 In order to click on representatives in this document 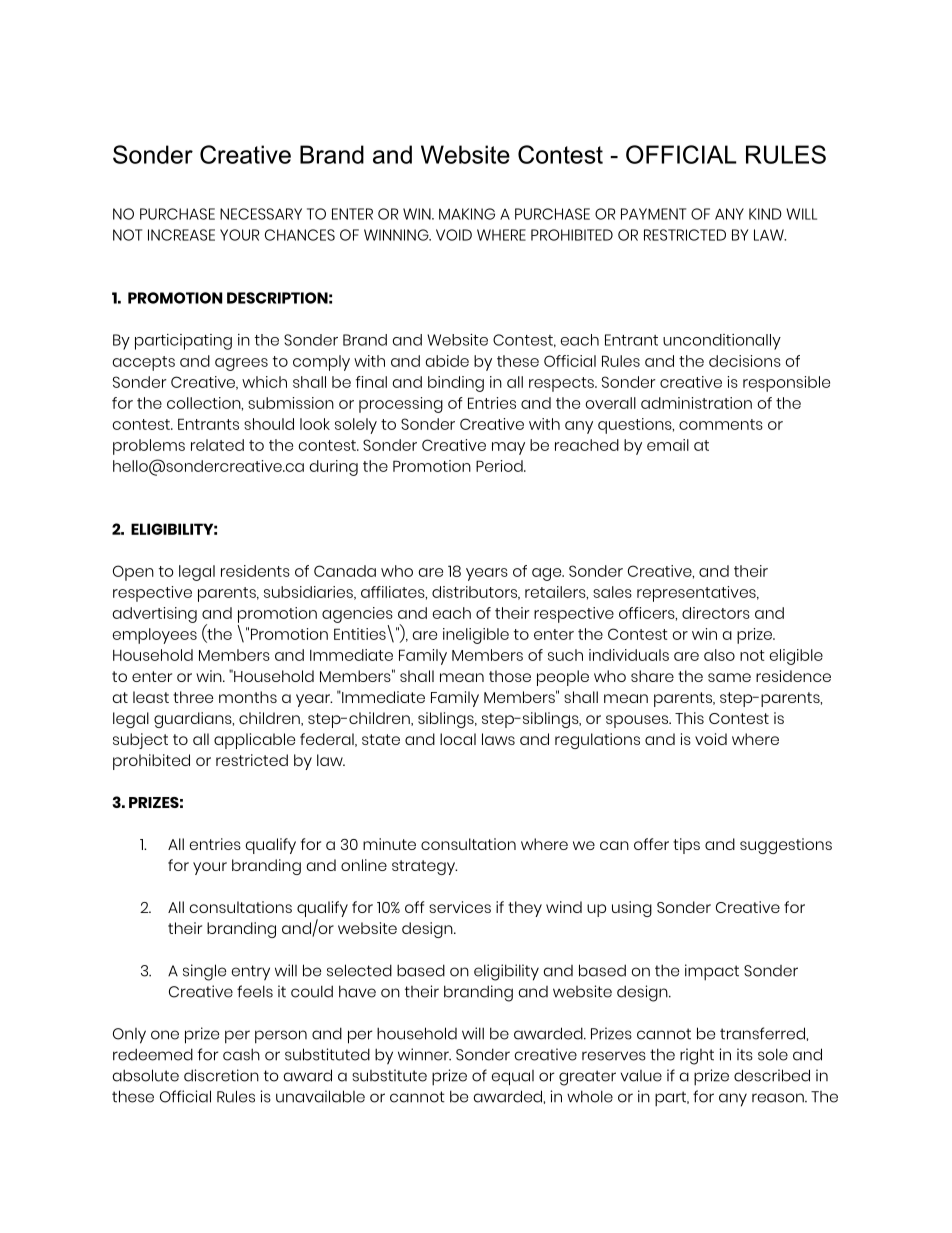, I will do `click(697, 594)`.
